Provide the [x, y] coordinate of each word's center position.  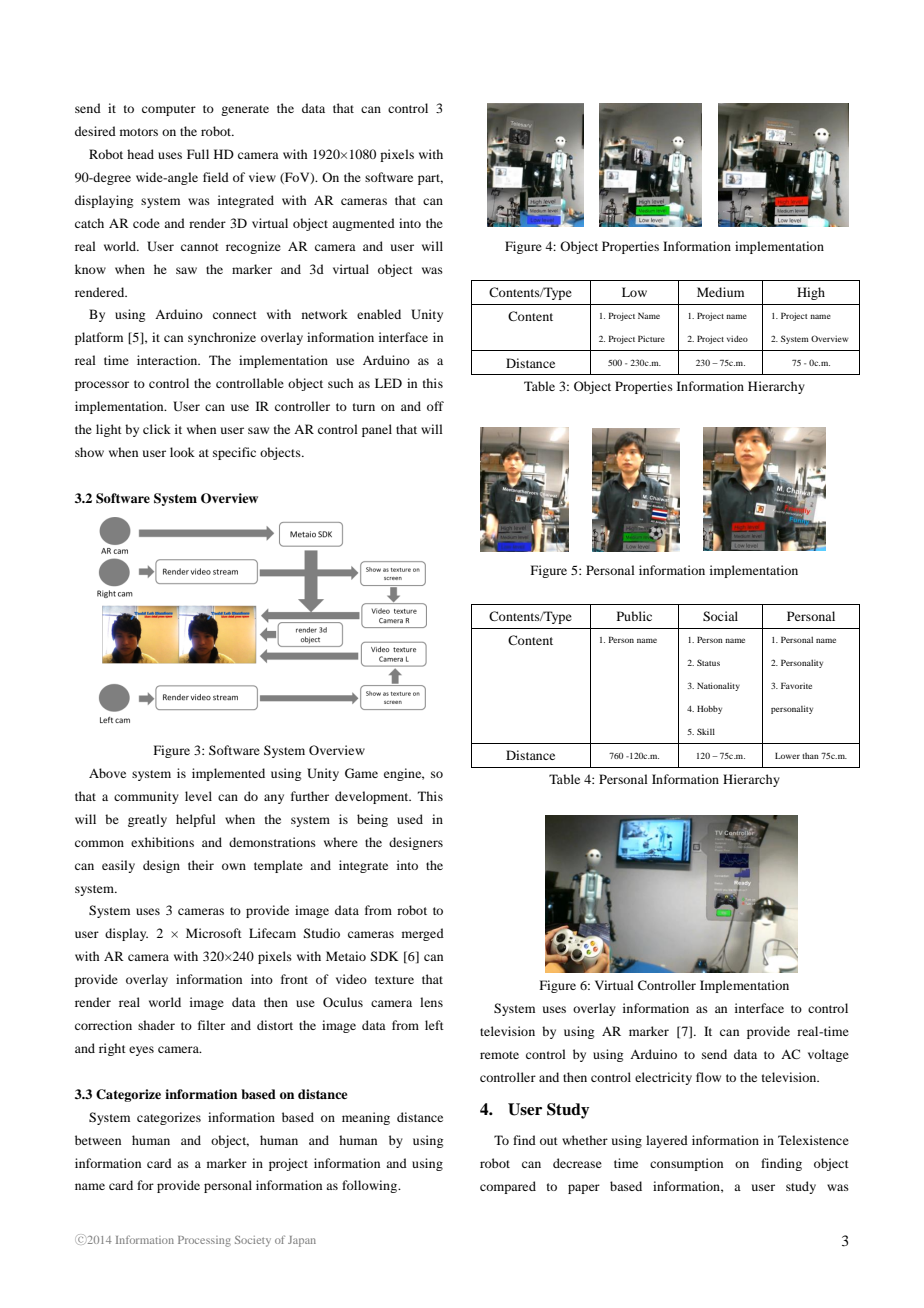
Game [361, 773]
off [435, 406]
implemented [228, 774]
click [157, 429]
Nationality [718, 686]
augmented [363, 224]
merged [423, 934]
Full [198, 154]
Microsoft [214, 933]
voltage [828, 1055]
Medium [720, 292]
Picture [651, 338]
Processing [204, 1241]
